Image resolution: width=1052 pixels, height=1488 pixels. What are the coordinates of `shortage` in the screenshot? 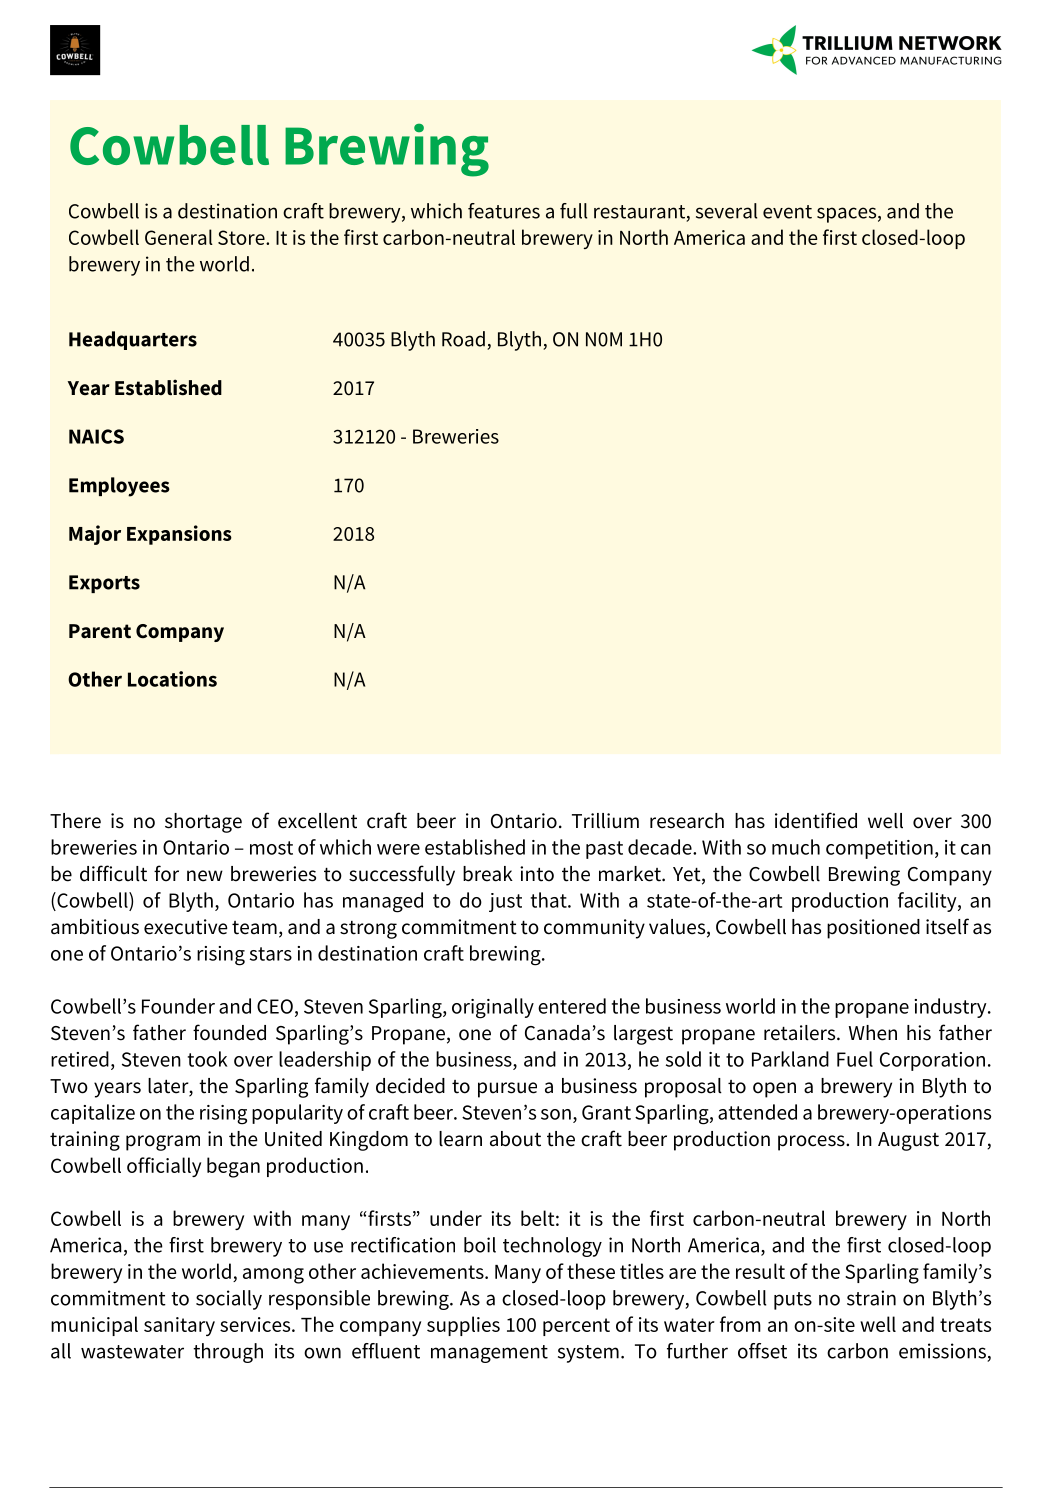 It's located at (203, 823).
